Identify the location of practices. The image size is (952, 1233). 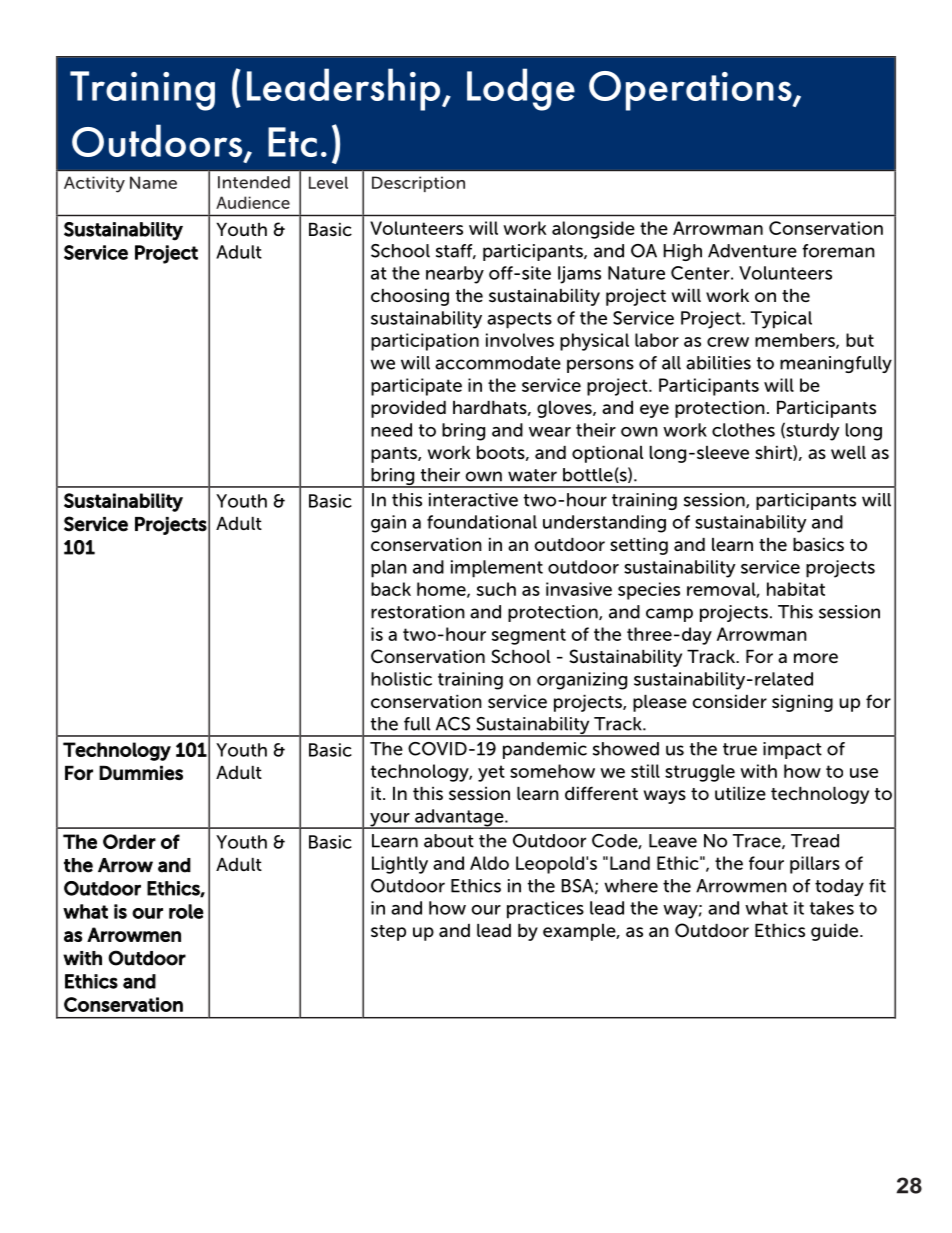
(545, 910).
